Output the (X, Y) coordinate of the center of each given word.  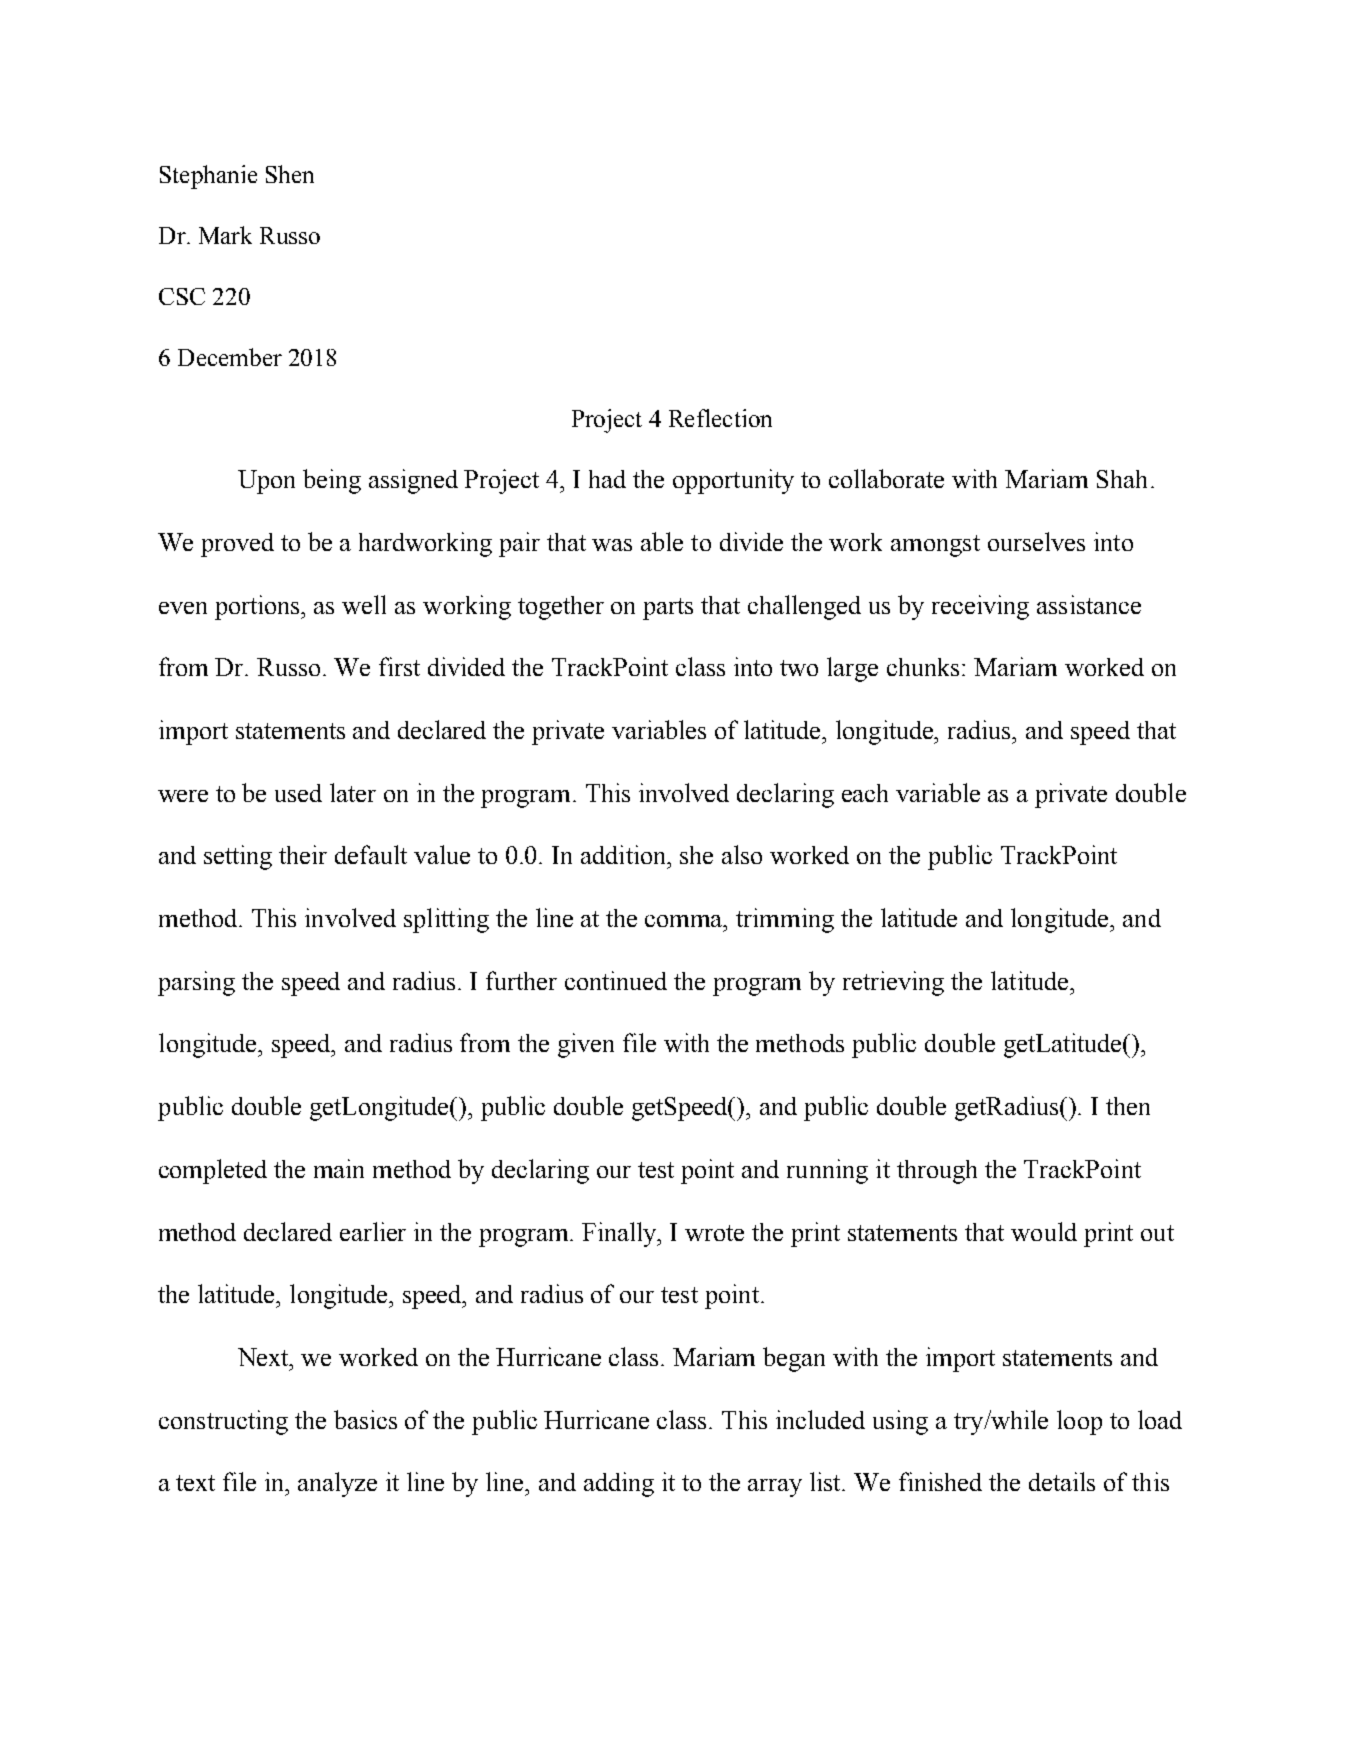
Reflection (720, 418)
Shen (290, 174)
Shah (1122, 479)
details (1062, 1481)
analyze (337, 1484)
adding (619, 1484)
